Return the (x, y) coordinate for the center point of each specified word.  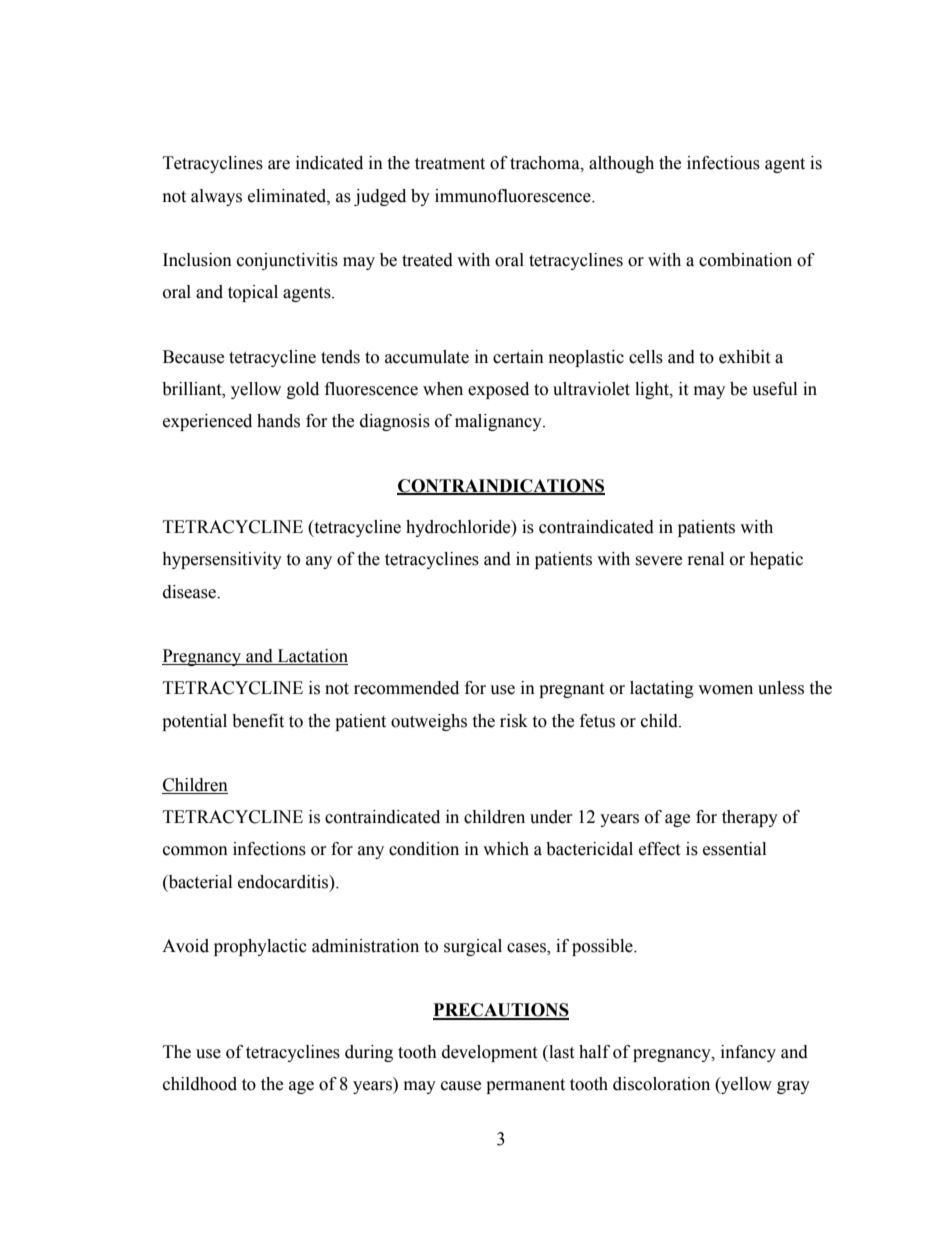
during (369, 1053)
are (279, 165)
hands (278, 421)
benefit (258, 721)
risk (514, 721)
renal (706, 559)
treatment (450, 164)
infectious (723, 163)
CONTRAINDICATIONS (501, 486)
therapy (750, 818)
